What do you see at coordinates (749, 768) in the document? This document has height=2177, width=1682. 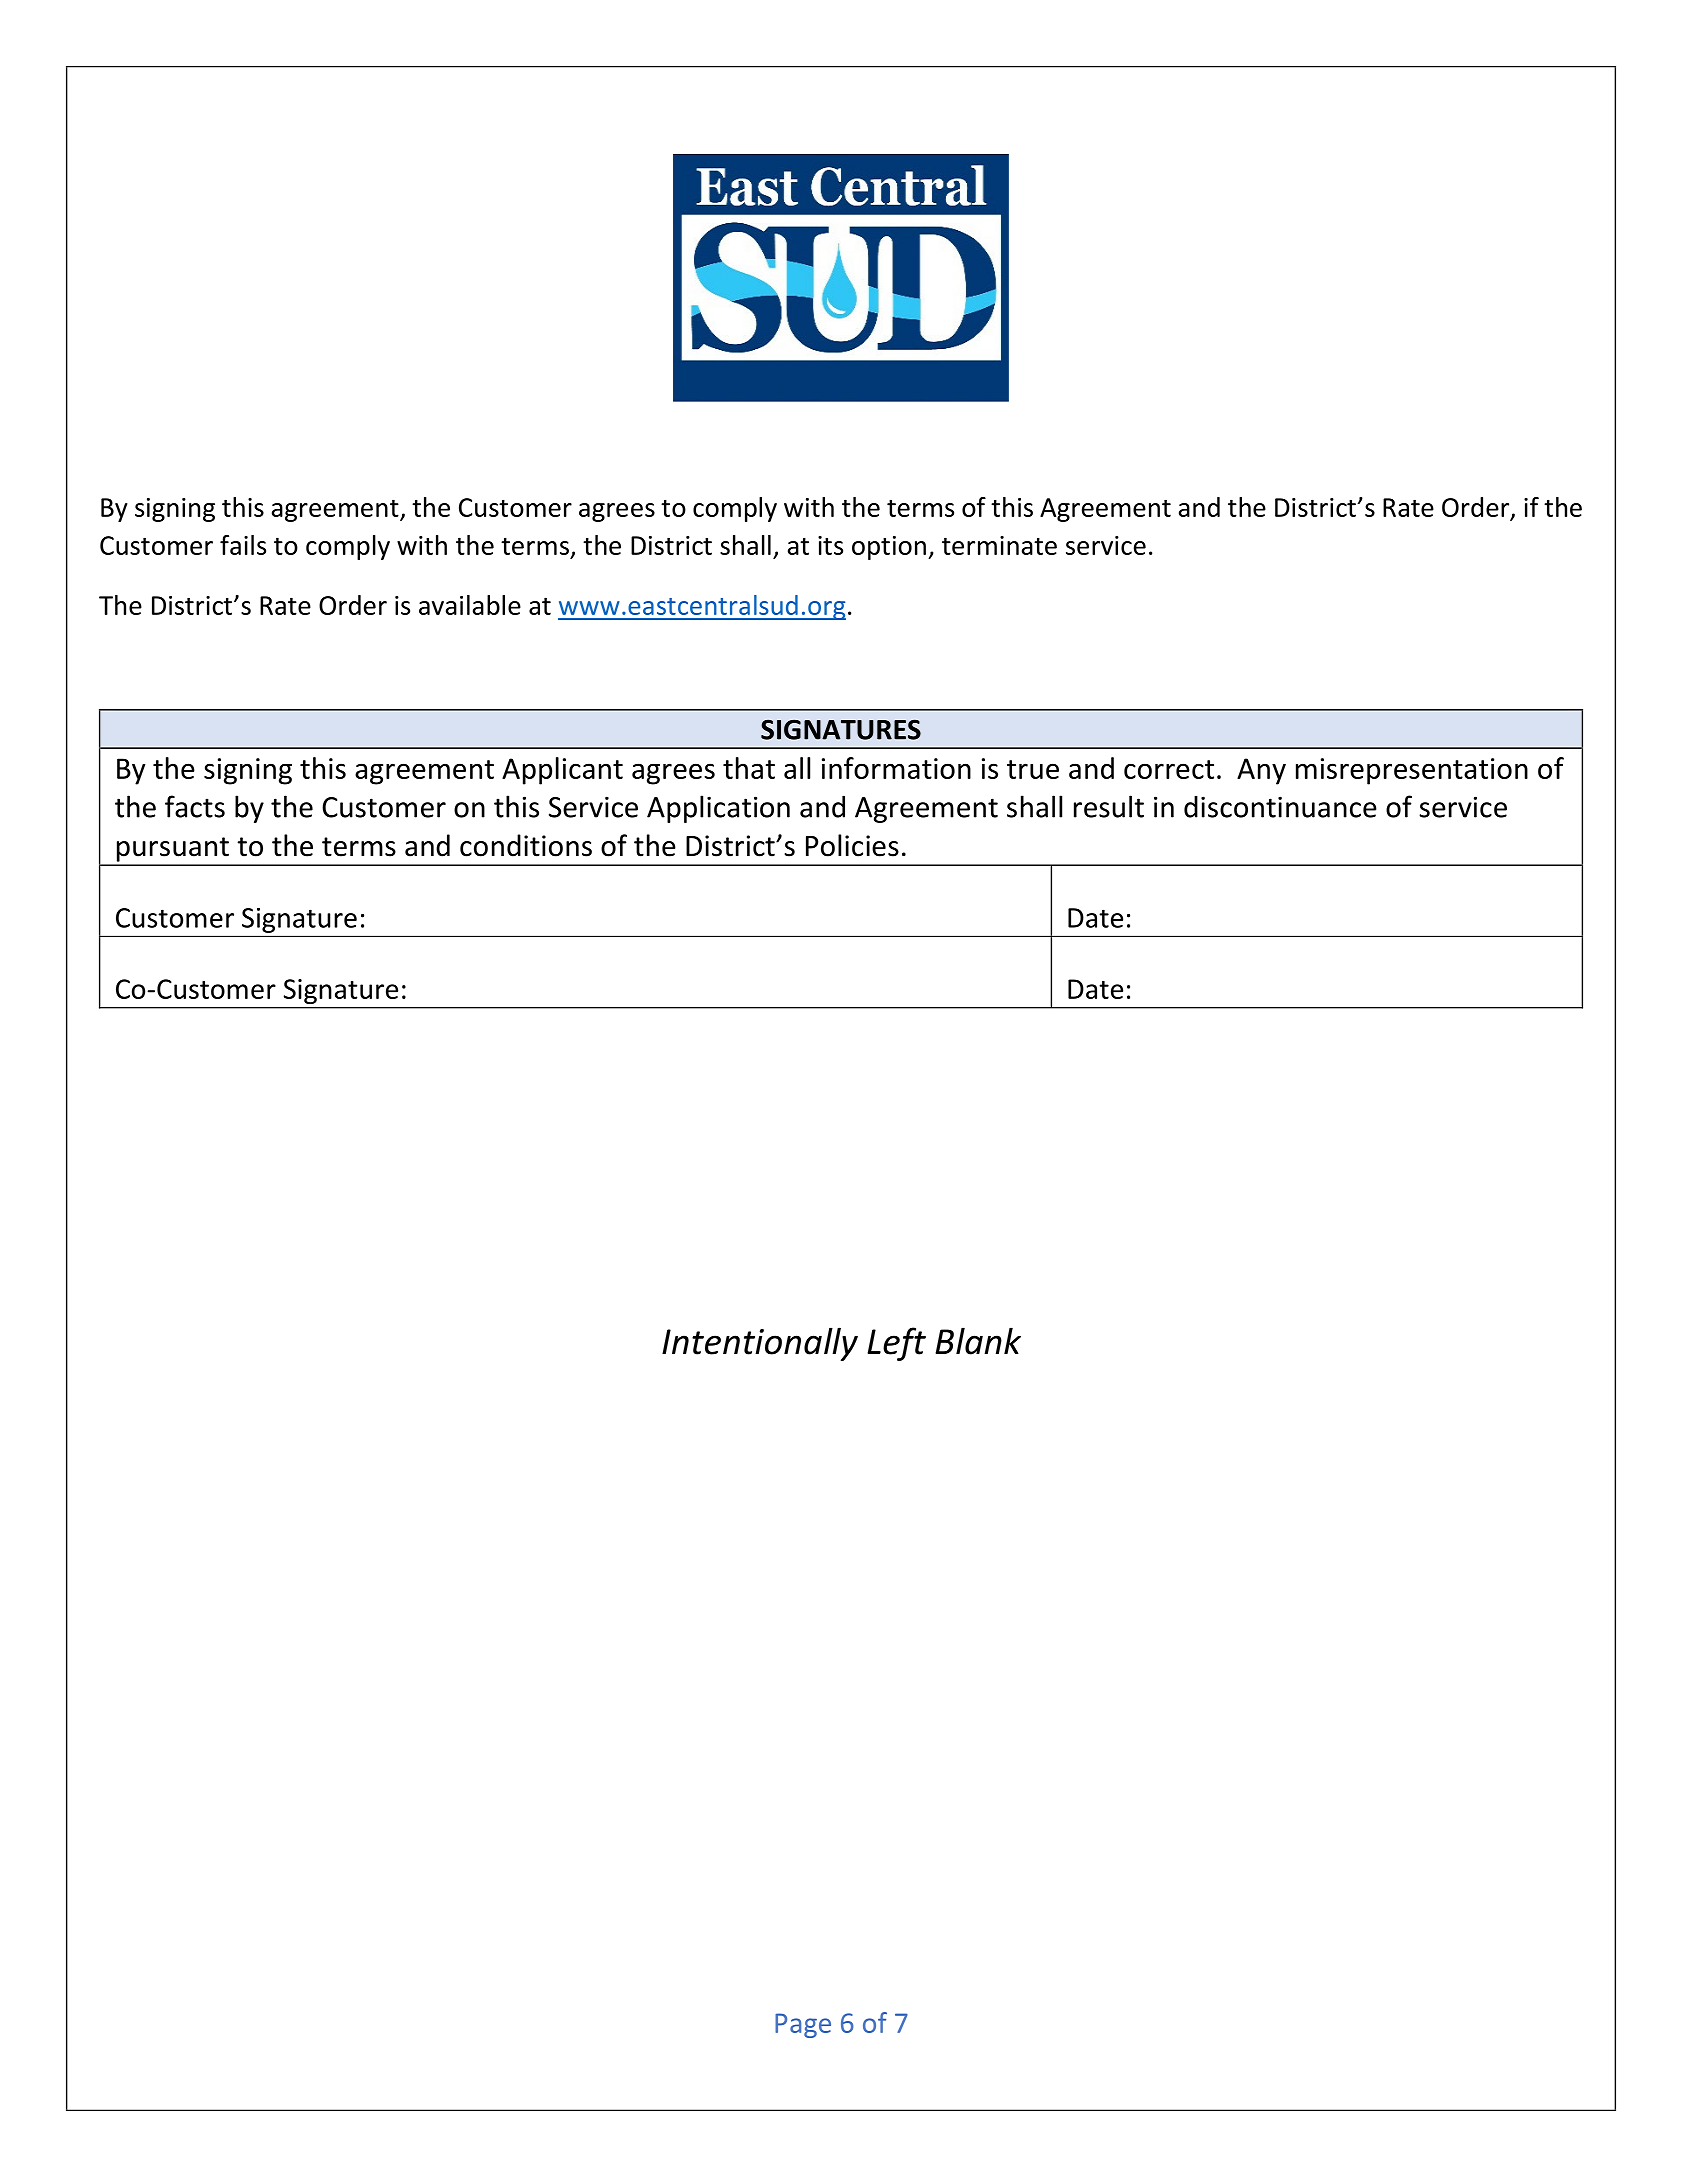 I see `that` at bounding box center [749, 768].
